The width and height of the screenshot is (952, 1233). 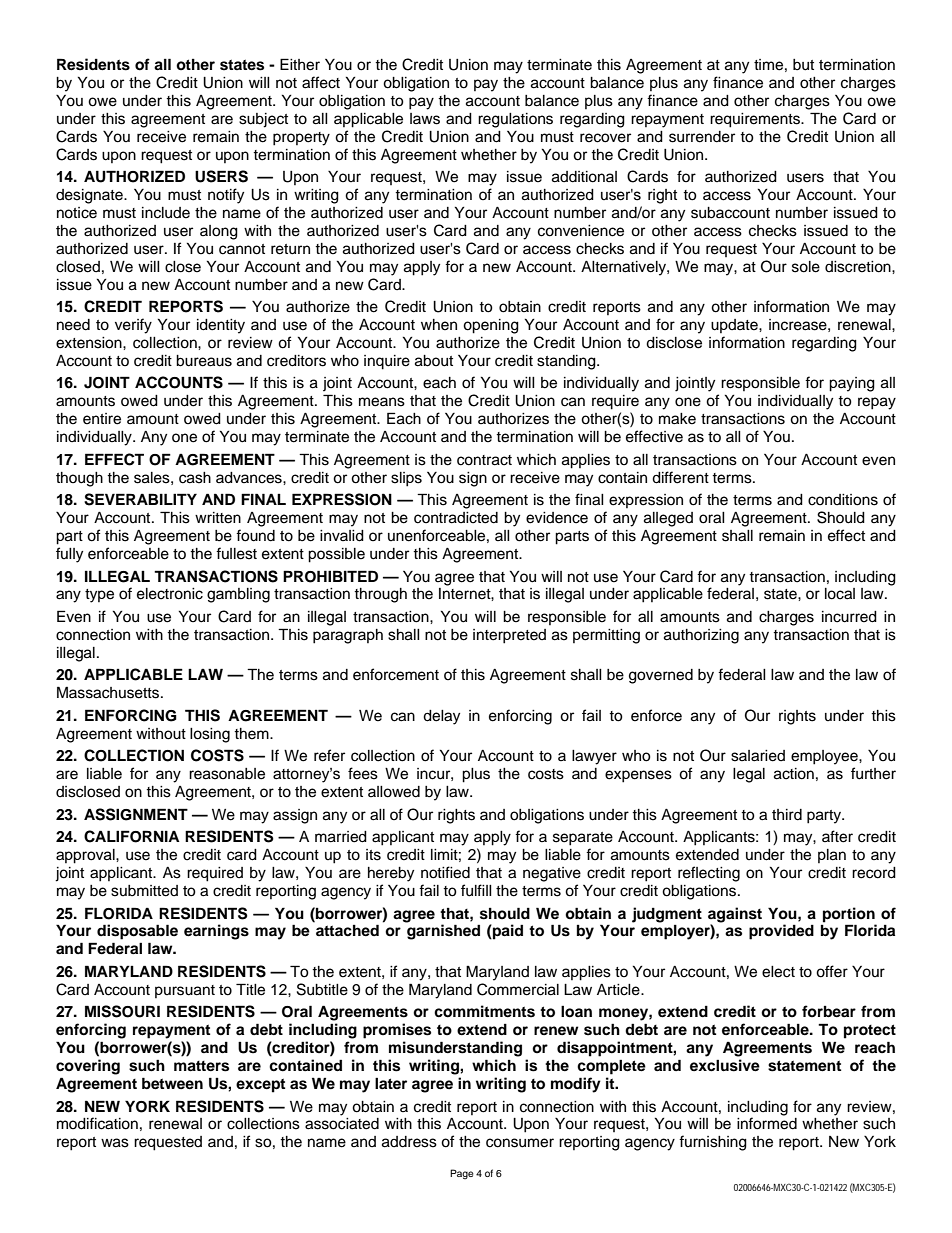 I want to click on but, so click(x=803, y=65).
